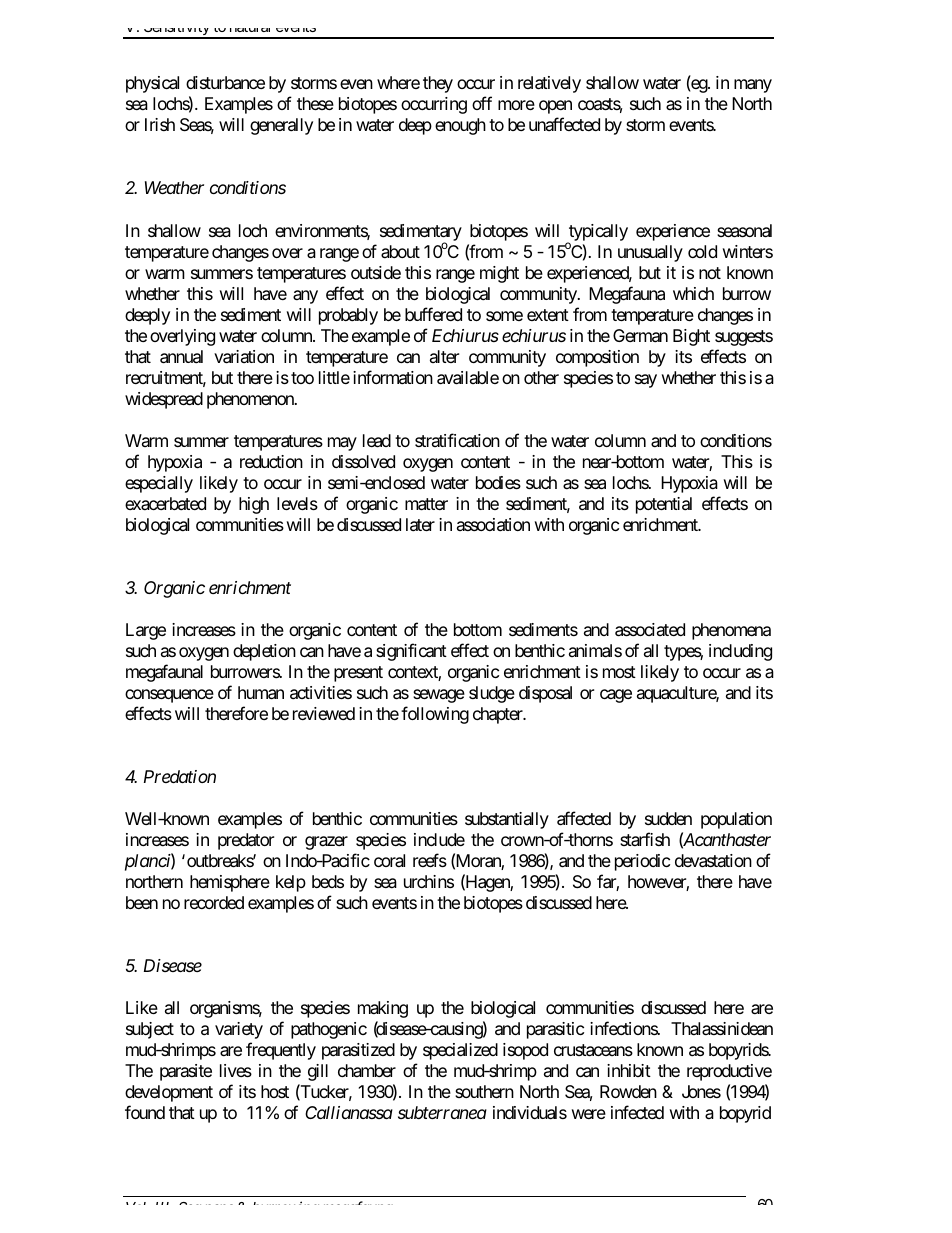 This page has width=952, height=1233. Describe the element at coordinates (146, 631) in the page. I see `Large` at that location.
